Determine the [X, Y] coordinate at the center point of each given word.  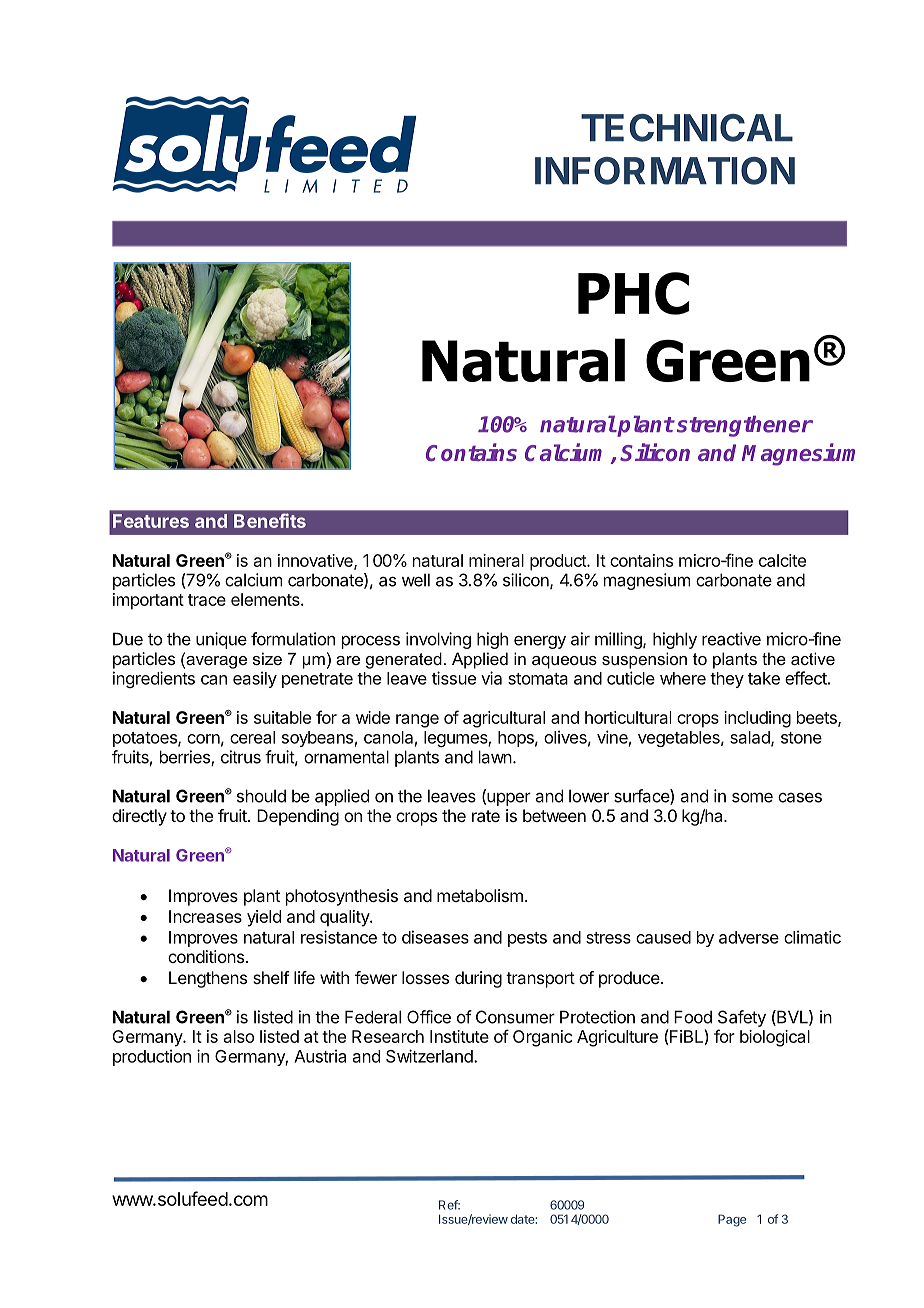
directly [139, 817]
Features [151, 521]
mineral [496, 560]
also [239, 1036]
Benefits [270, 520]
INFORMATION [665, 171]
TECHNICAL [687, 128]
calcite [782, 560]
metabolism [480, 895]
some [752, 797]
